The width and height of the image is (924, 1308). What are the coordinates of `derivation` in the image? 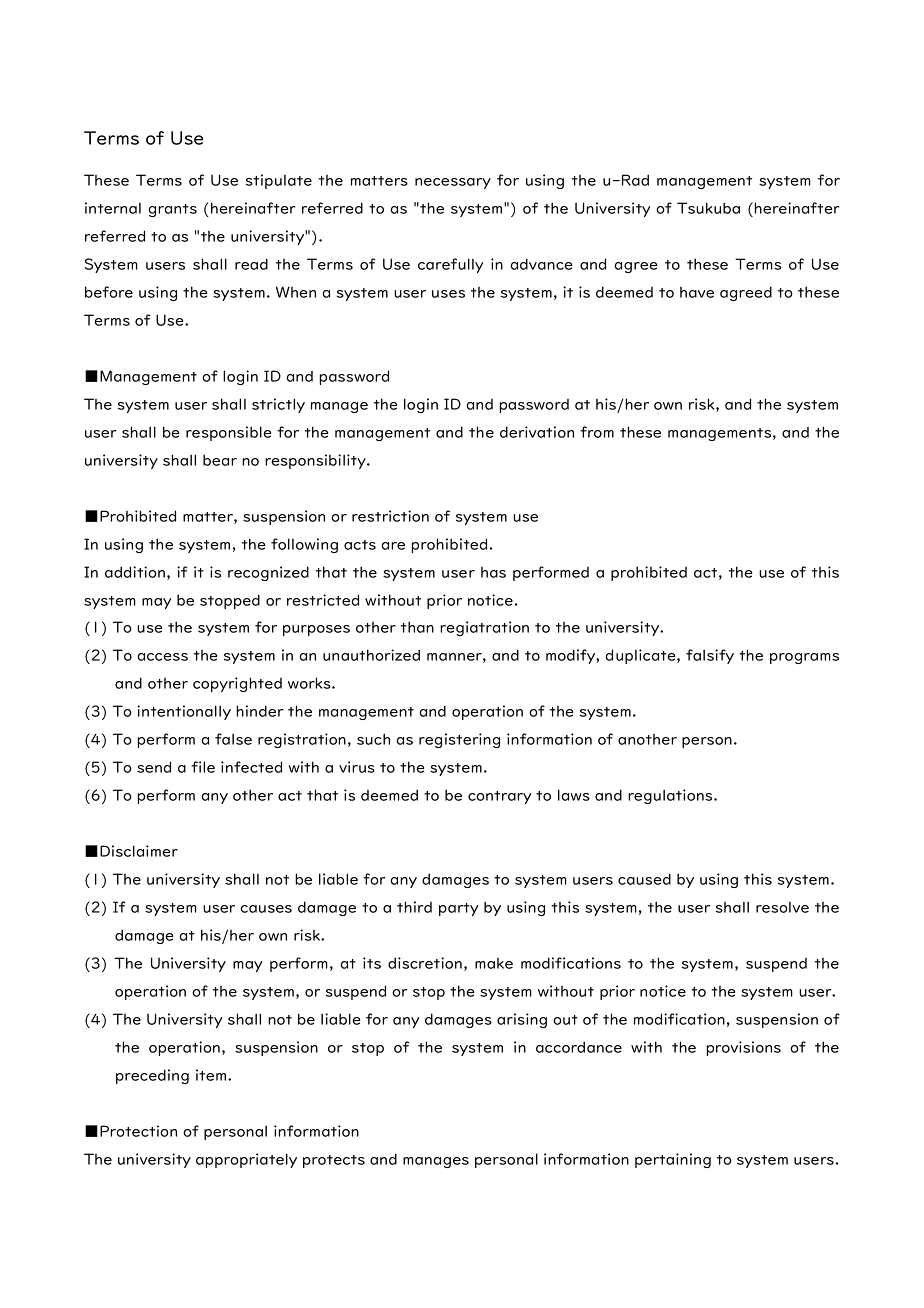 It's located at (537, 432).
